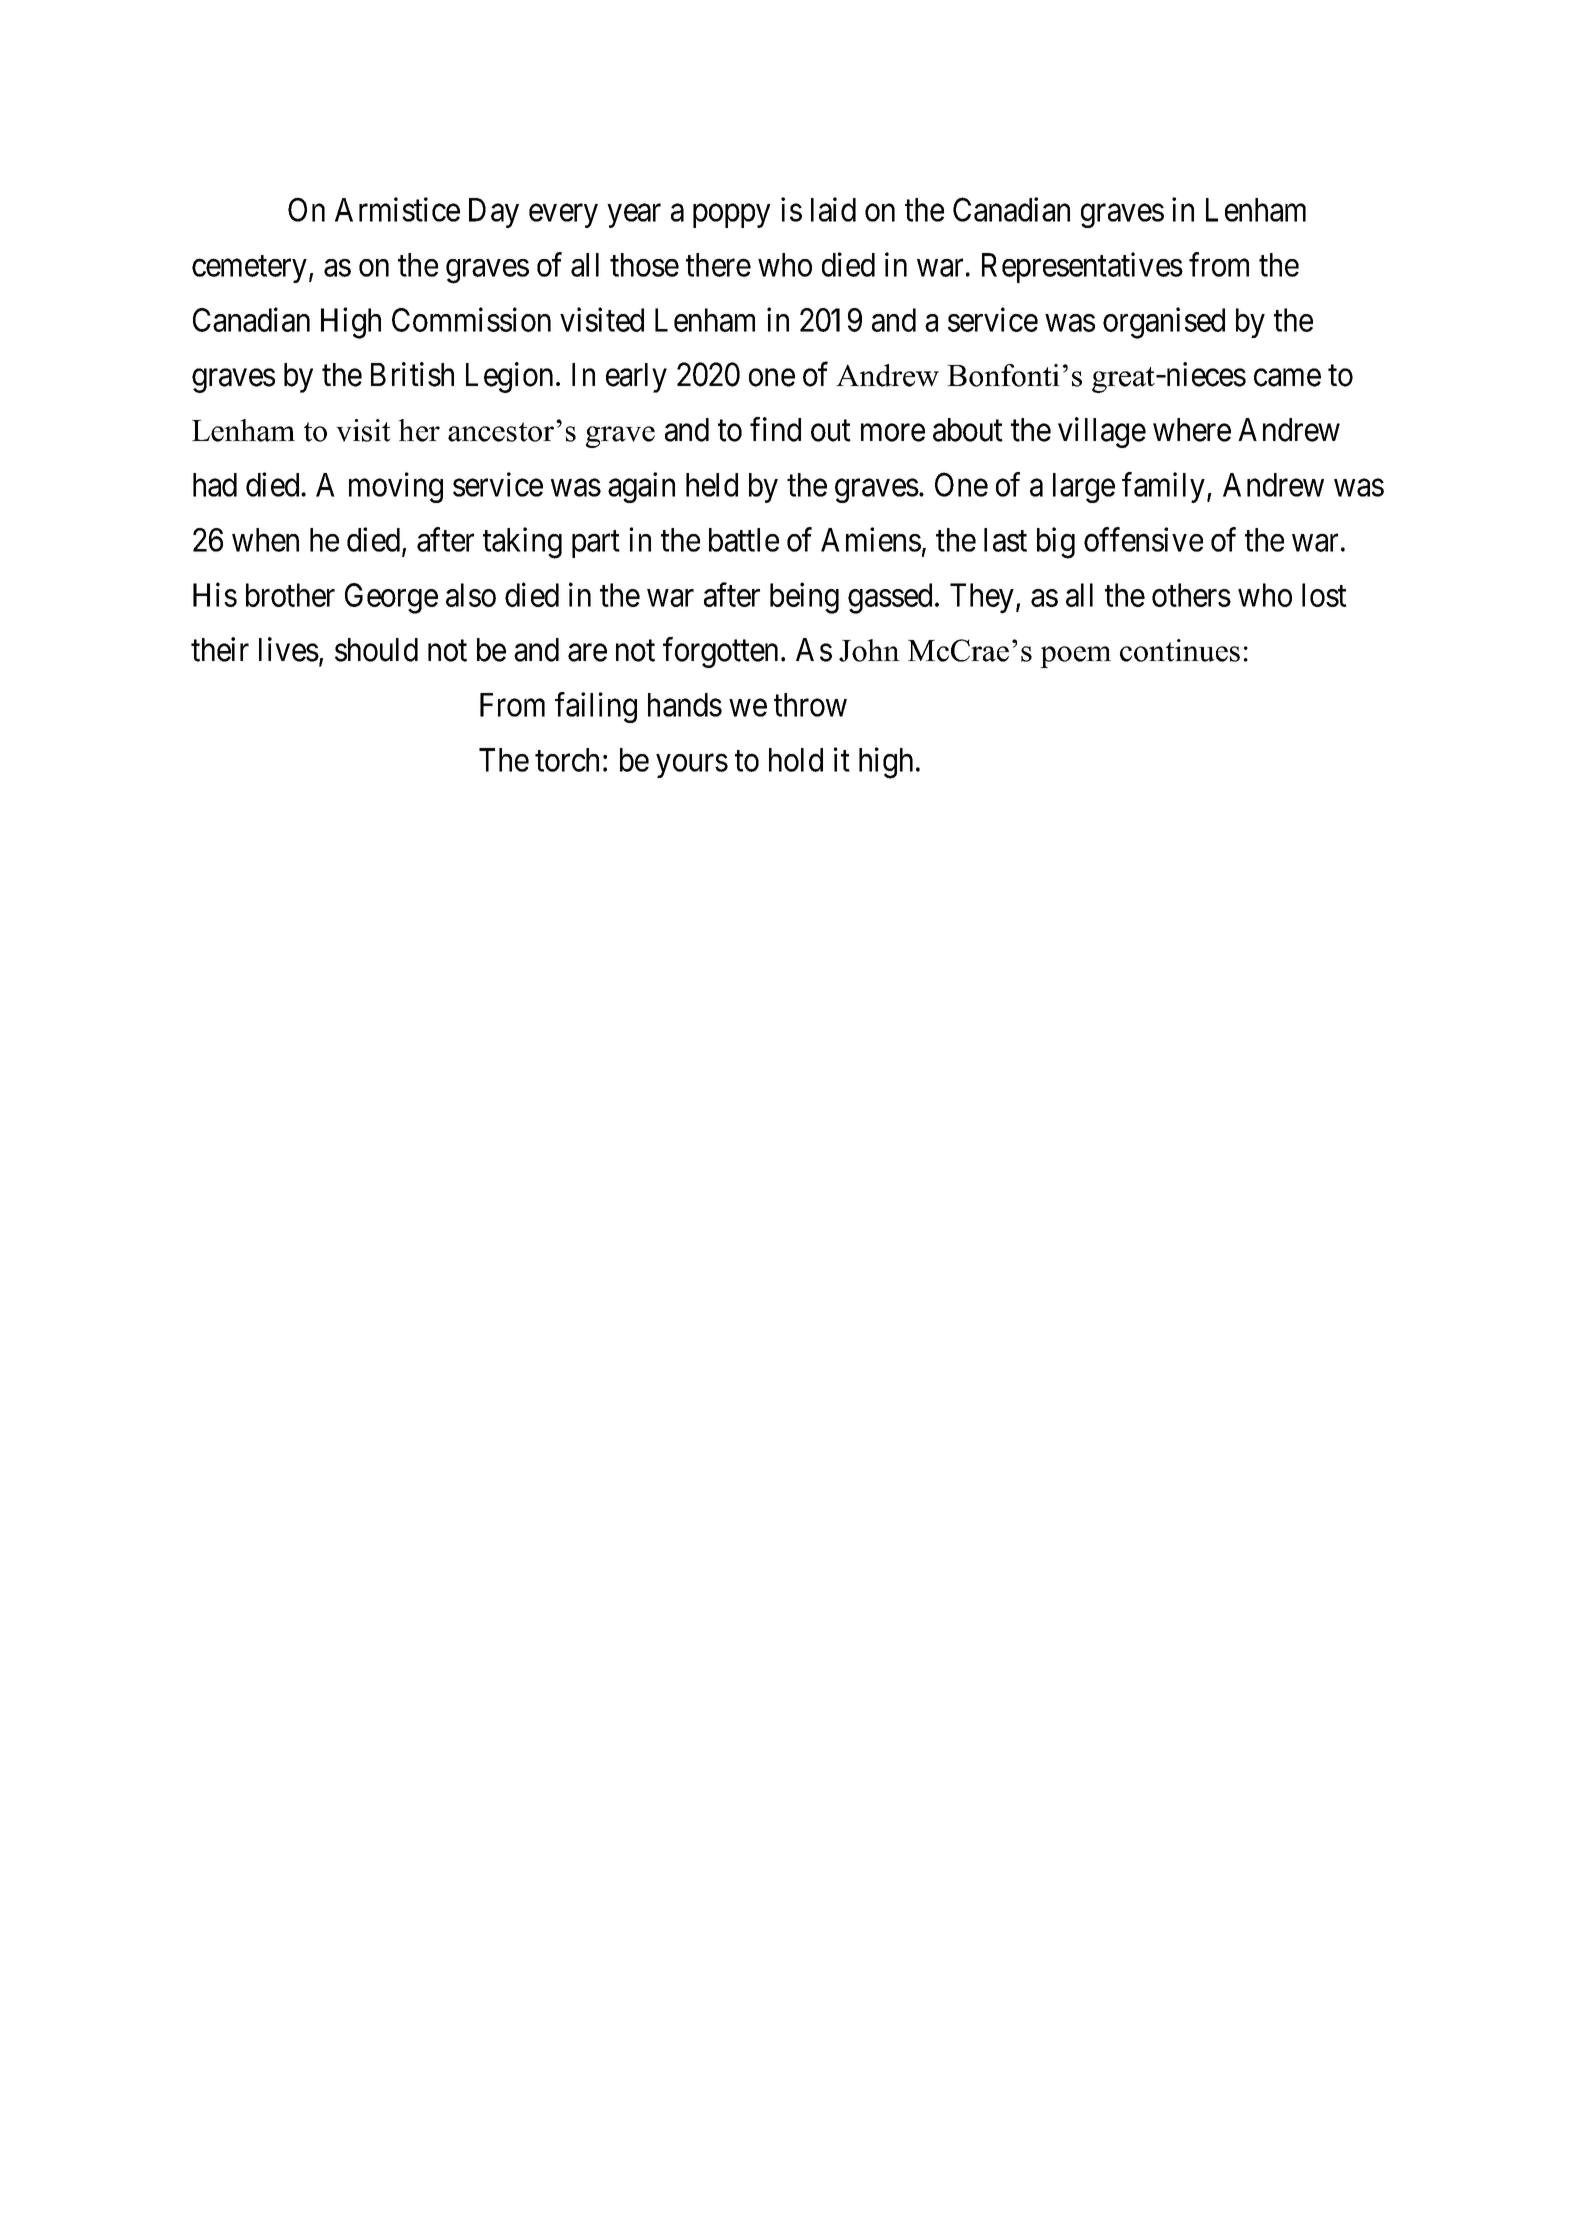 The width and height of the image is (1581, 2237). What do you see at coordinates (412, 374) in the image?
I see `British` at bounding box center [412, 374].
